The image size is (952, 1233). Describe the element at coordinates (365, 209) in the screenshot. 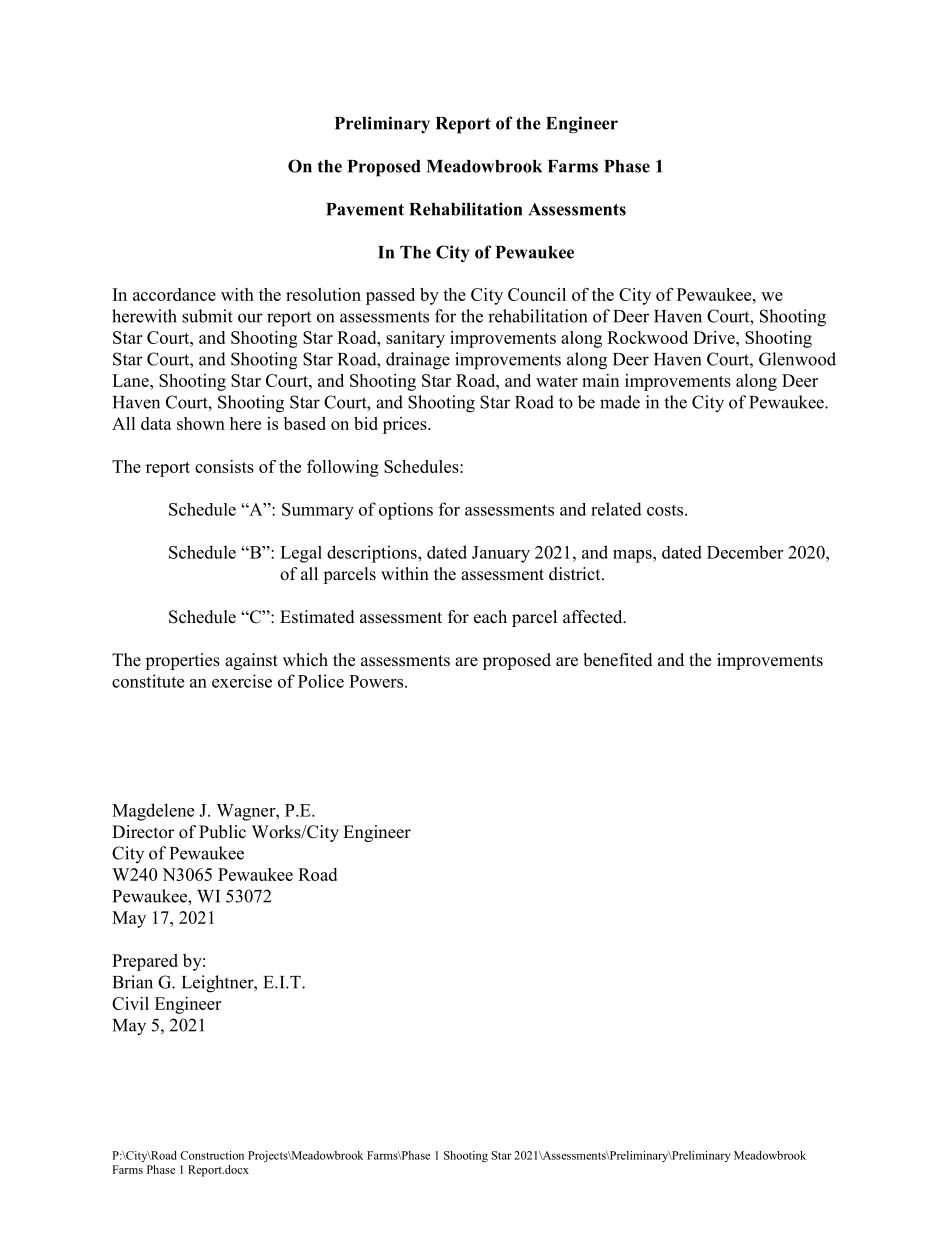

I see `Pavement` at that location.
